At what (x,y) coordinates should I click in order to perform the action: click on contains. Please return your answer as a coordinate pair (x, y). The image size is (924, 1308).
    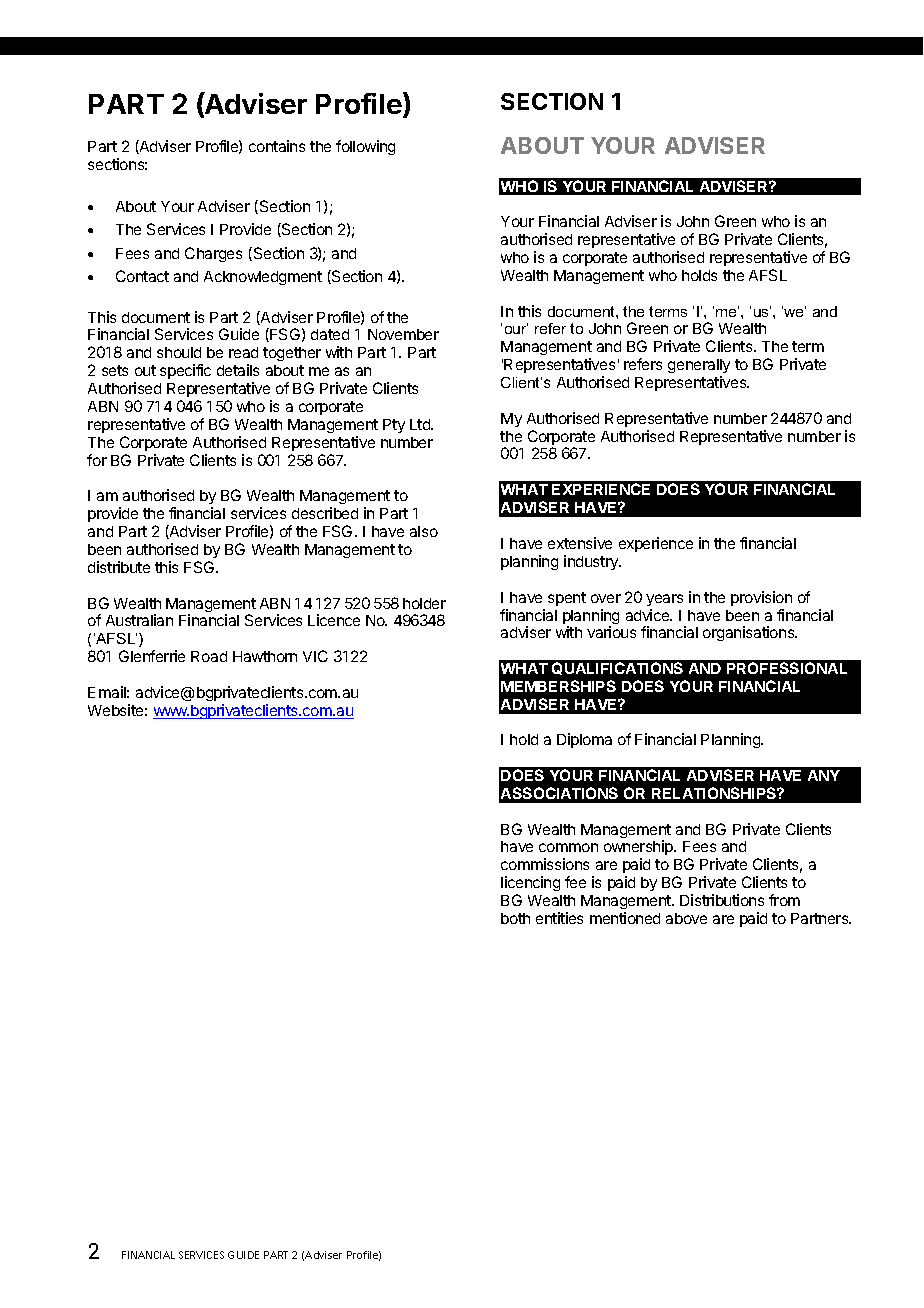
    Looking at the image, I should click on (277, 146).
